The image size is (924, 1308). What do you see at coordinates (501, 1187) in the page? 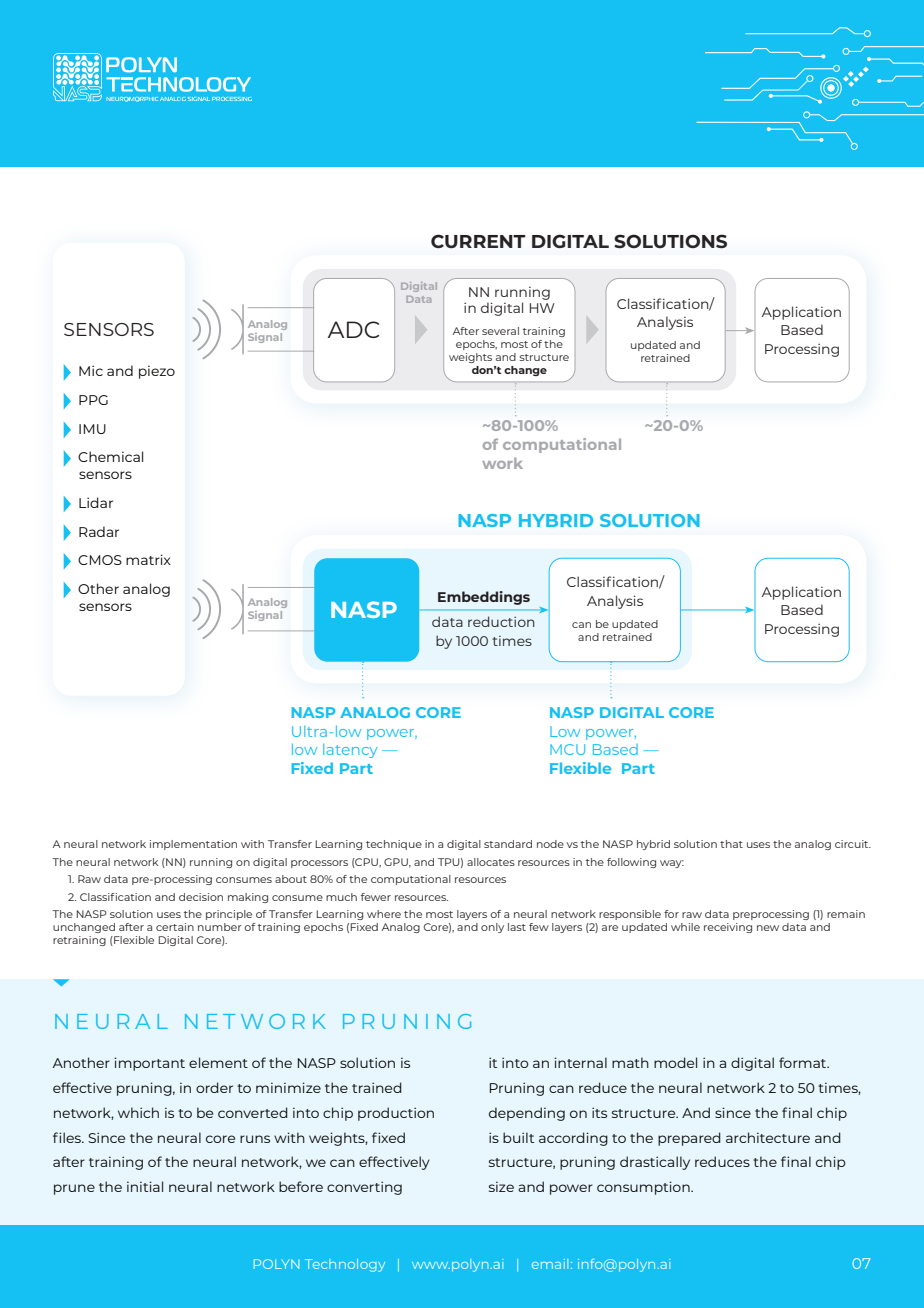
I see `size` at bounding box center [501, 1187].
